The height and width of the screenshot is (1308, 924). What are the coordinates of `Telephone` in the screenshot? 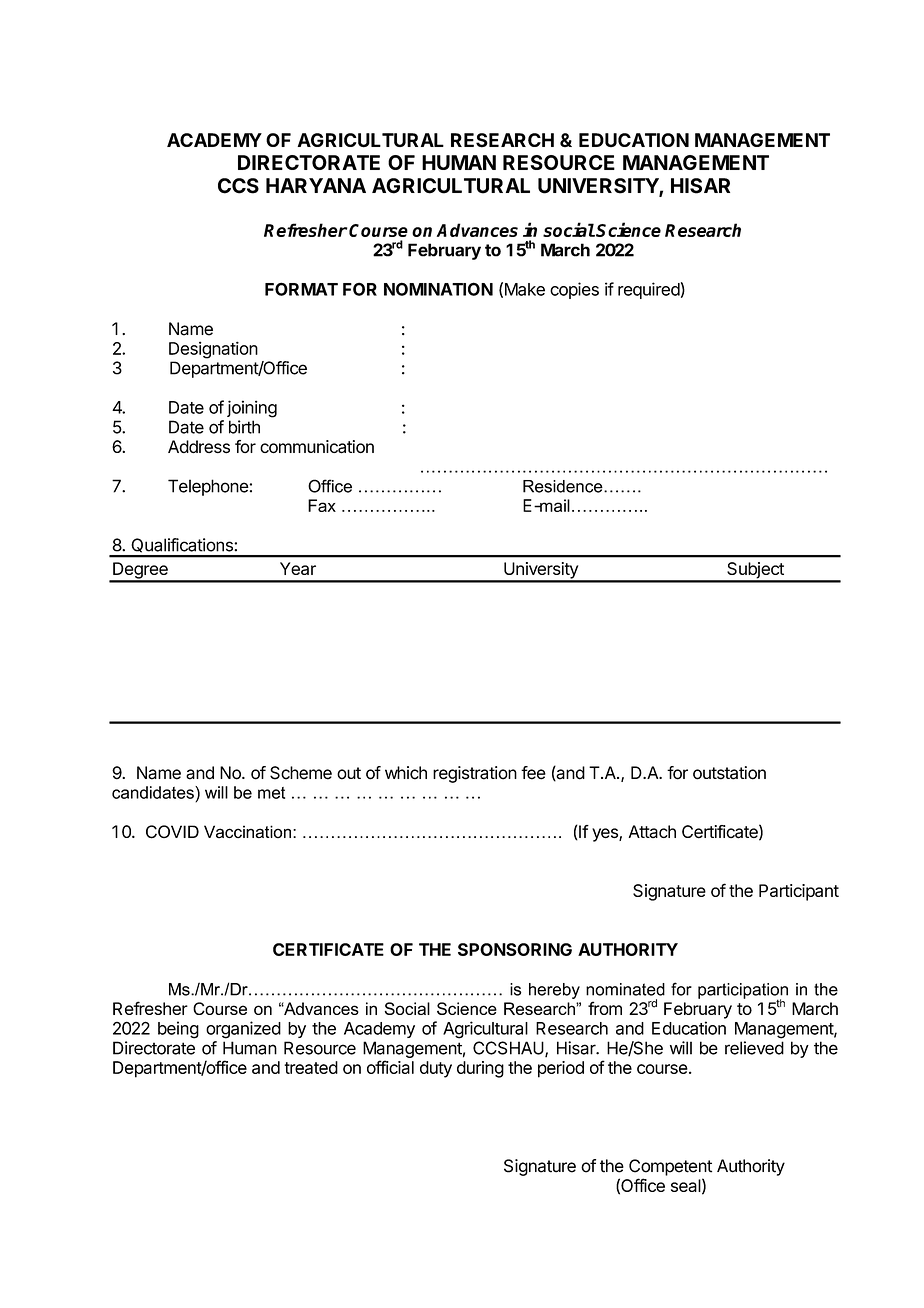 It's located at (208, 487).
